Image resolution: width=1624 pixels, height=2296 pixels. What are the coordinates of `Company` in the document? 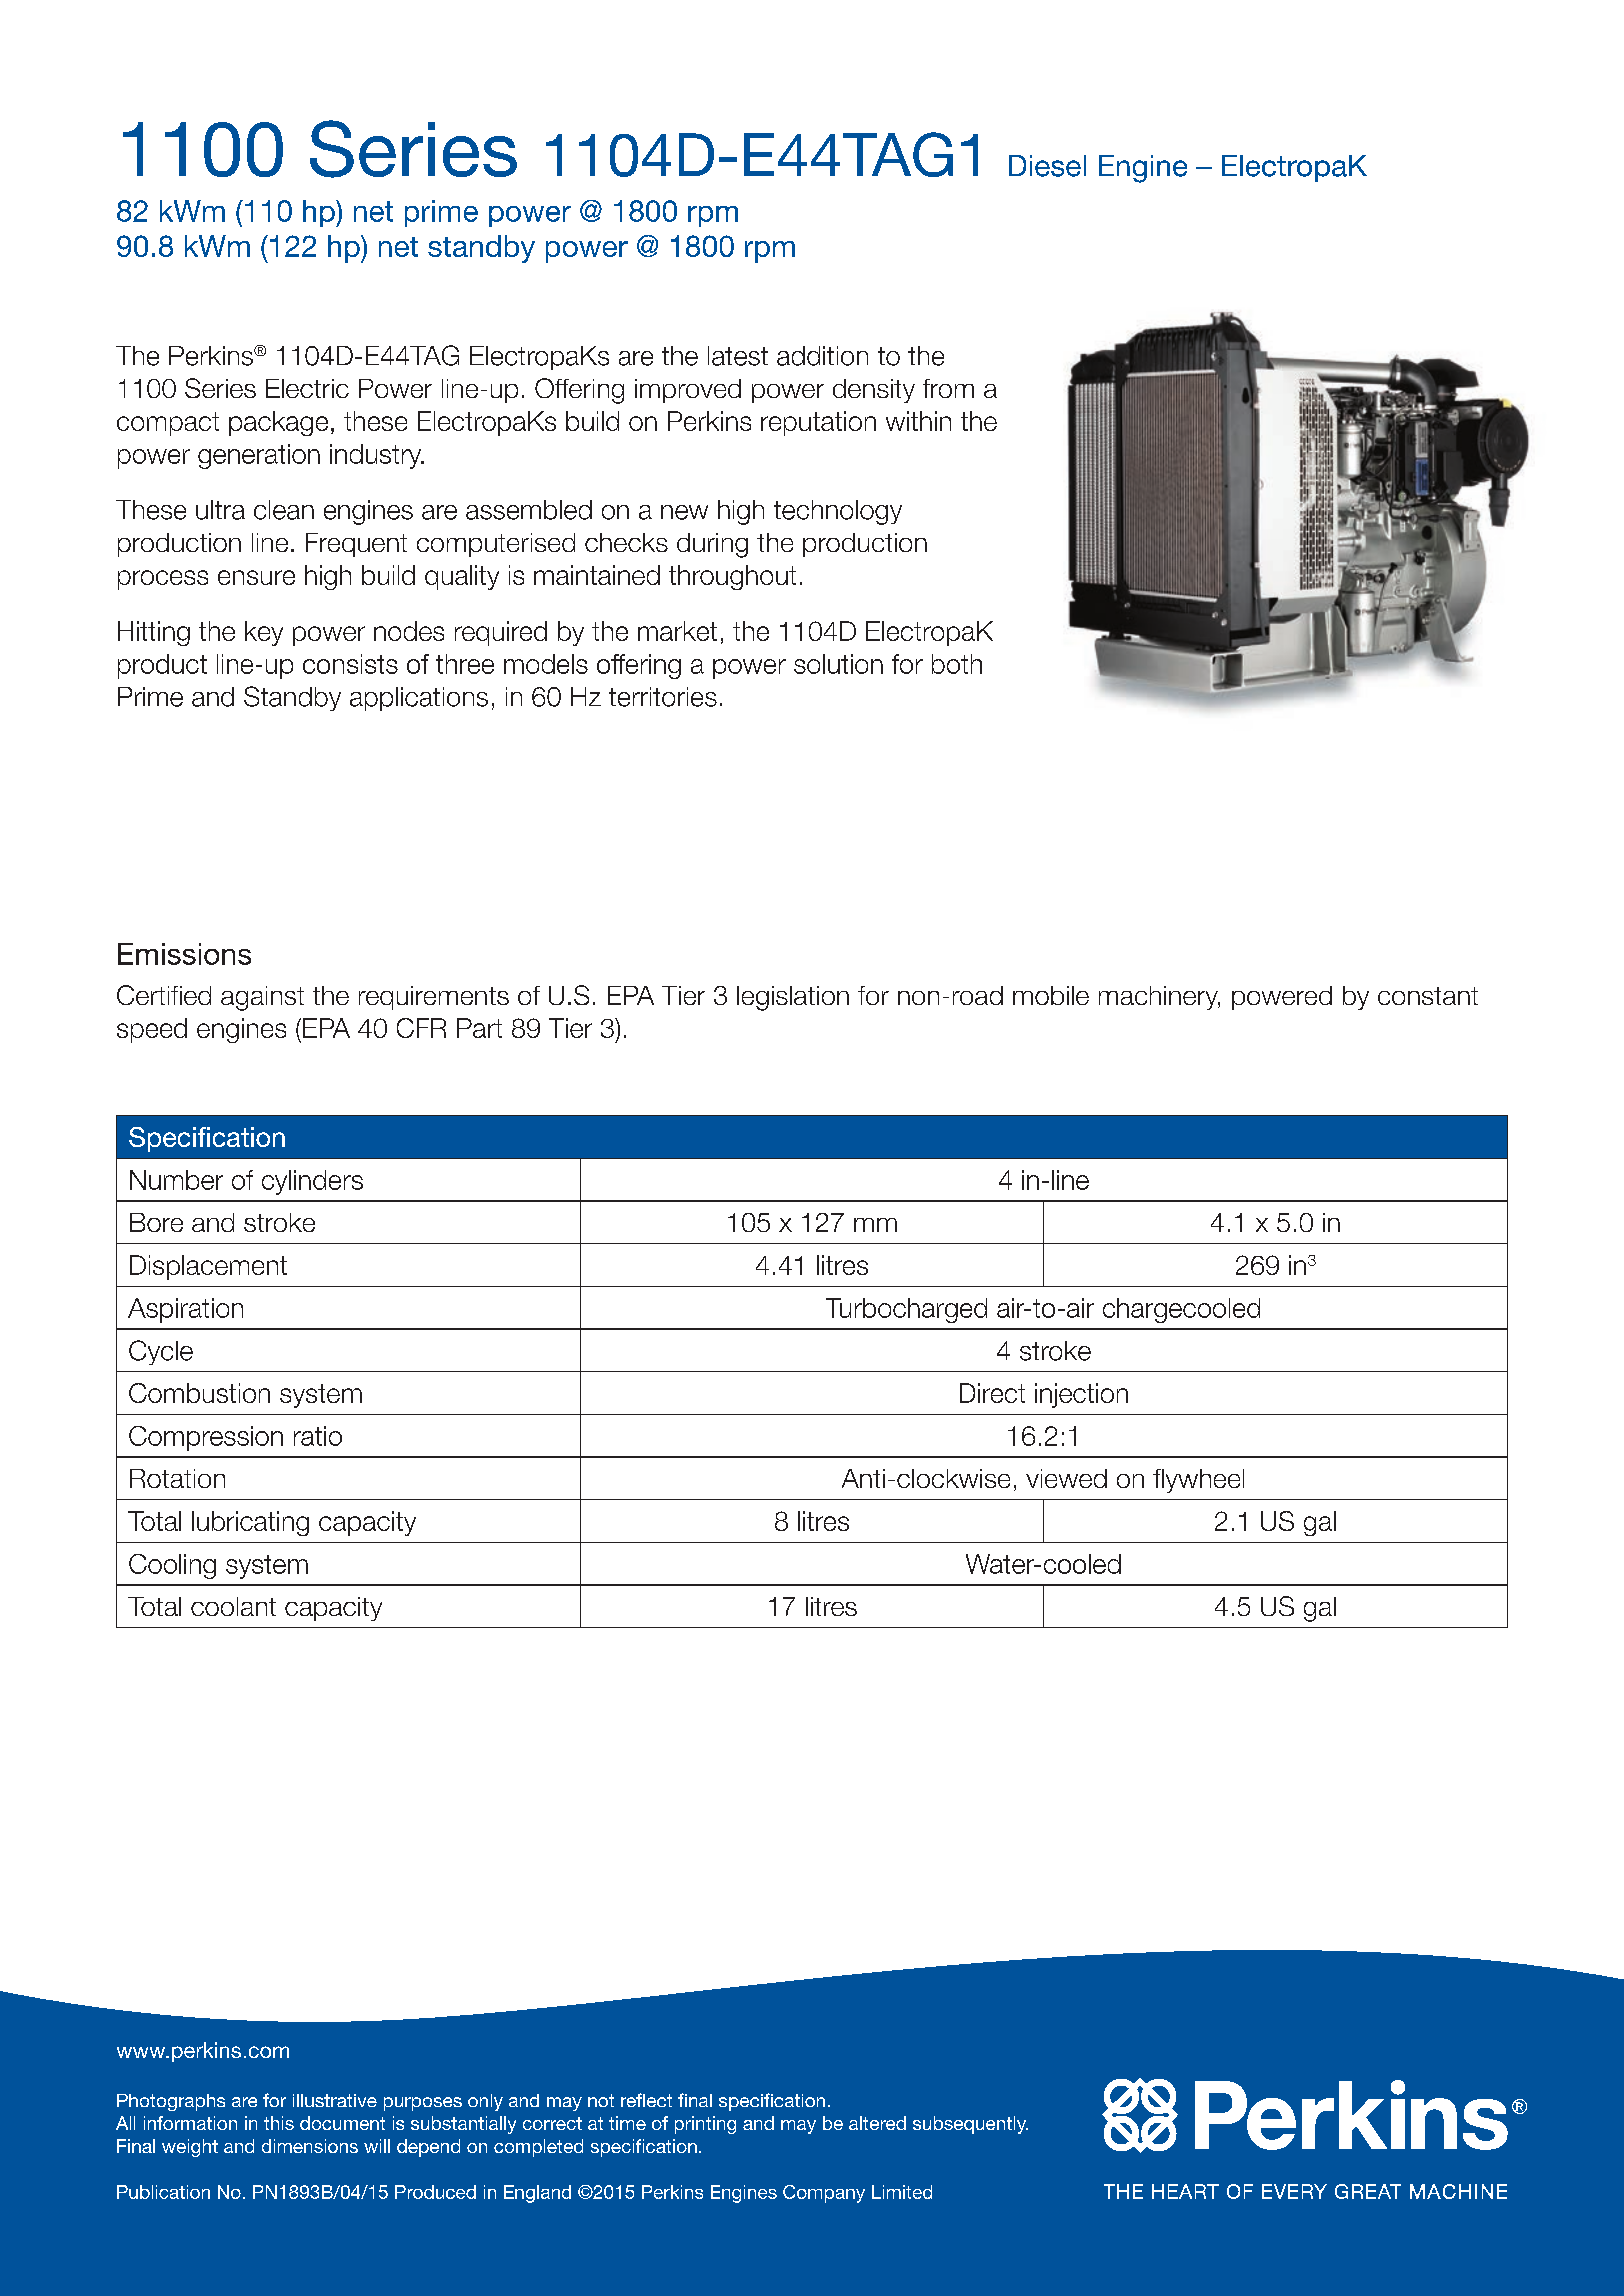 It's located at (824, 2194).
